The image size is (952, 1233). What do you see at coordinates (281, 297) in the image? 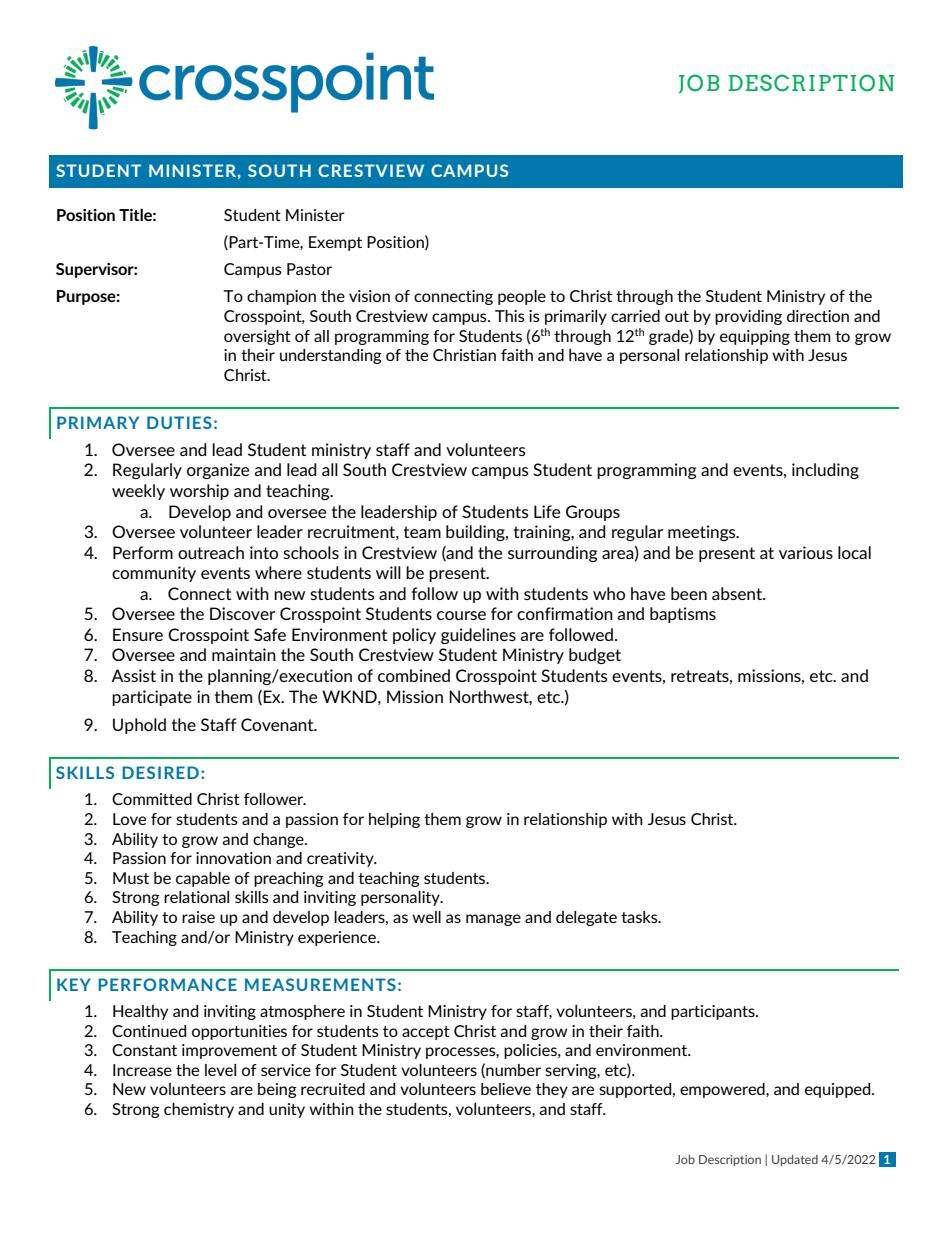
I see `champion` at bounding box center [281, 297].
